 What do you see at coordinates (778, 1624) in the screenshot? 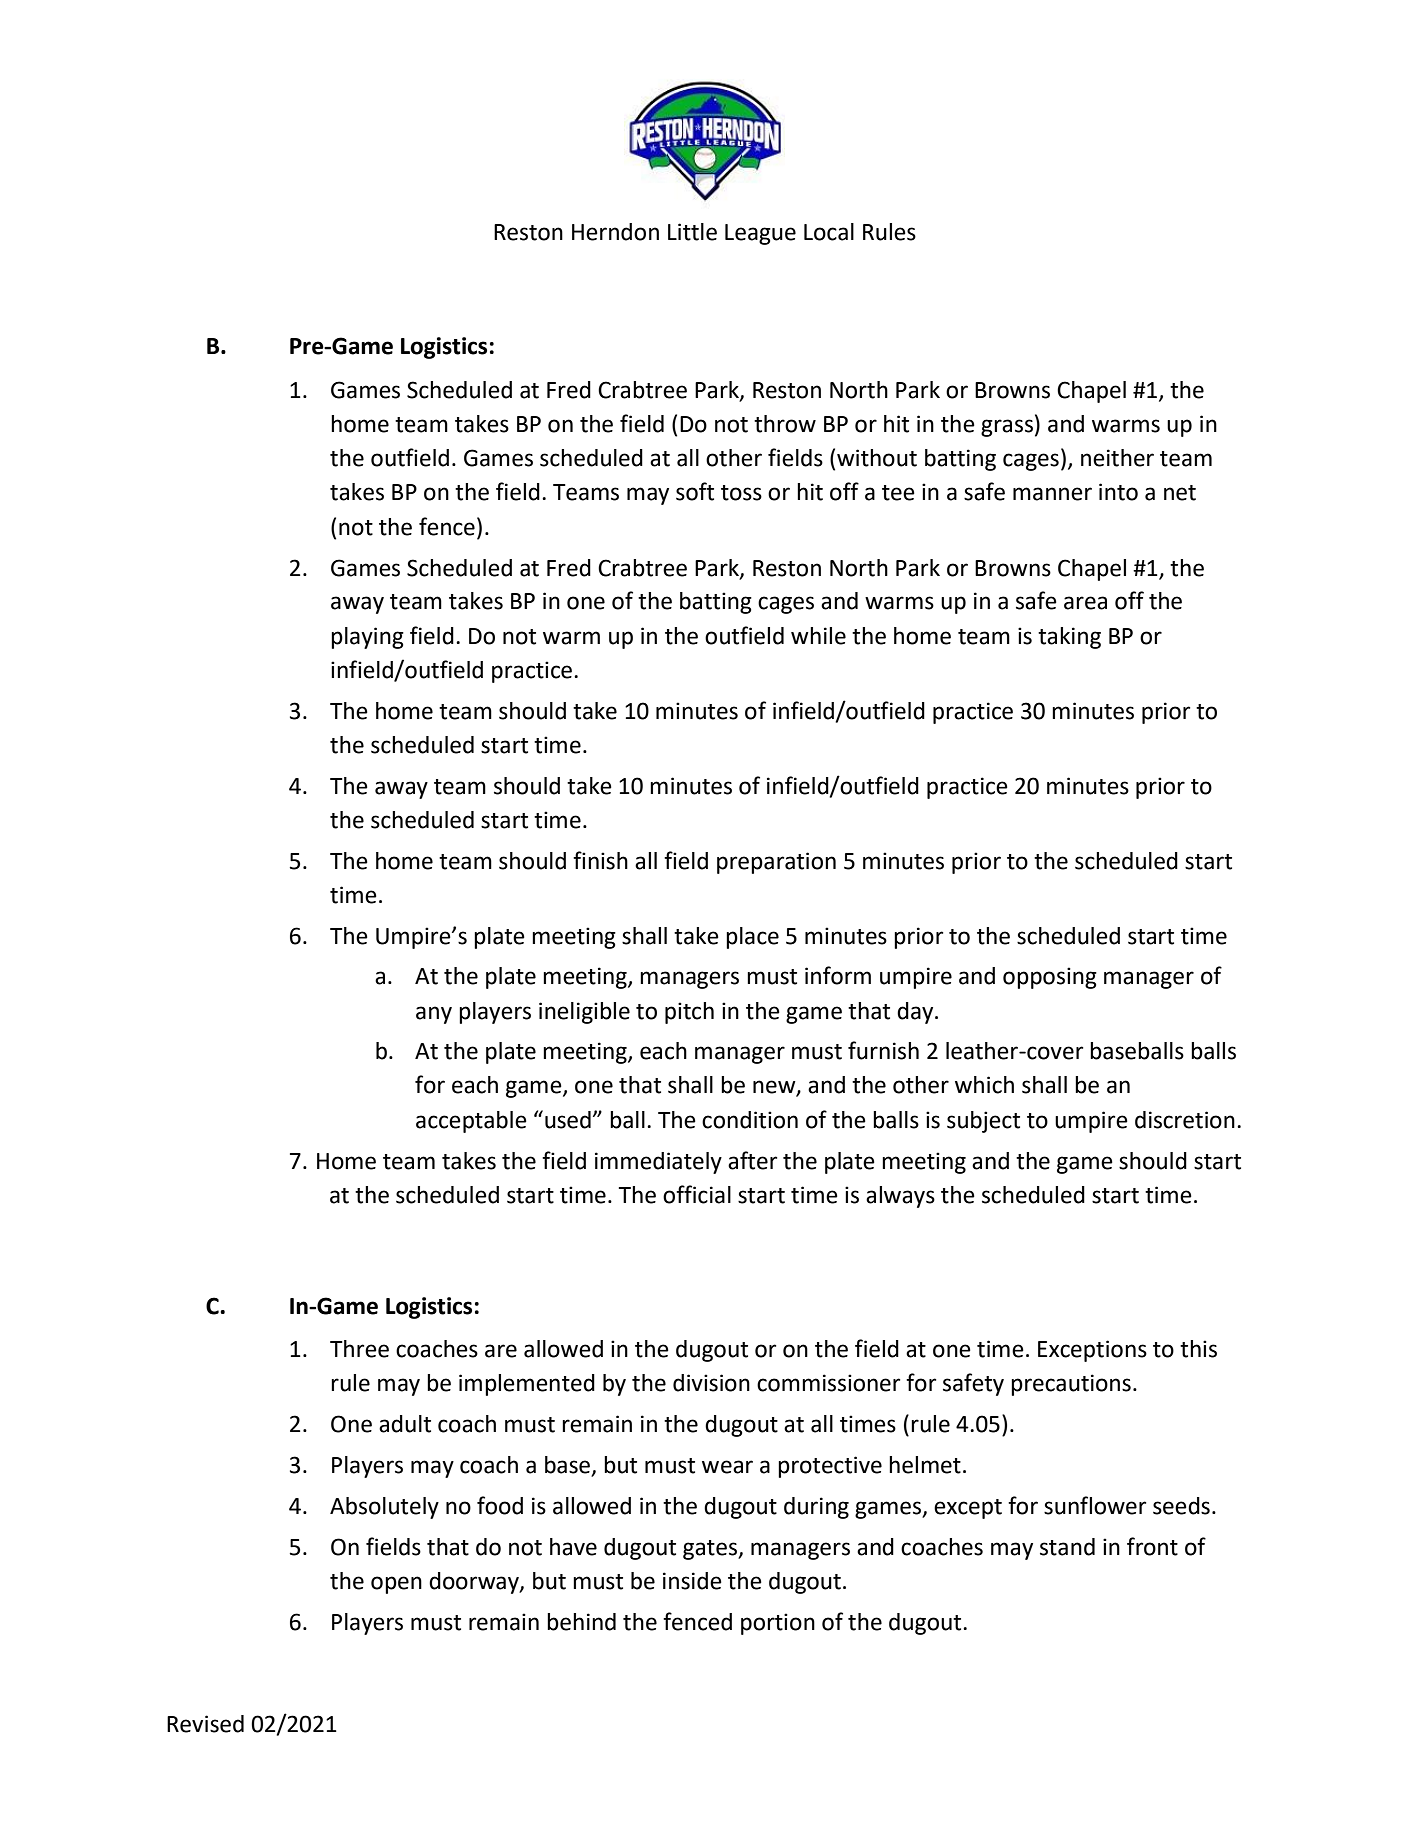
I see `portion` at bounding box center [778, 1624].
